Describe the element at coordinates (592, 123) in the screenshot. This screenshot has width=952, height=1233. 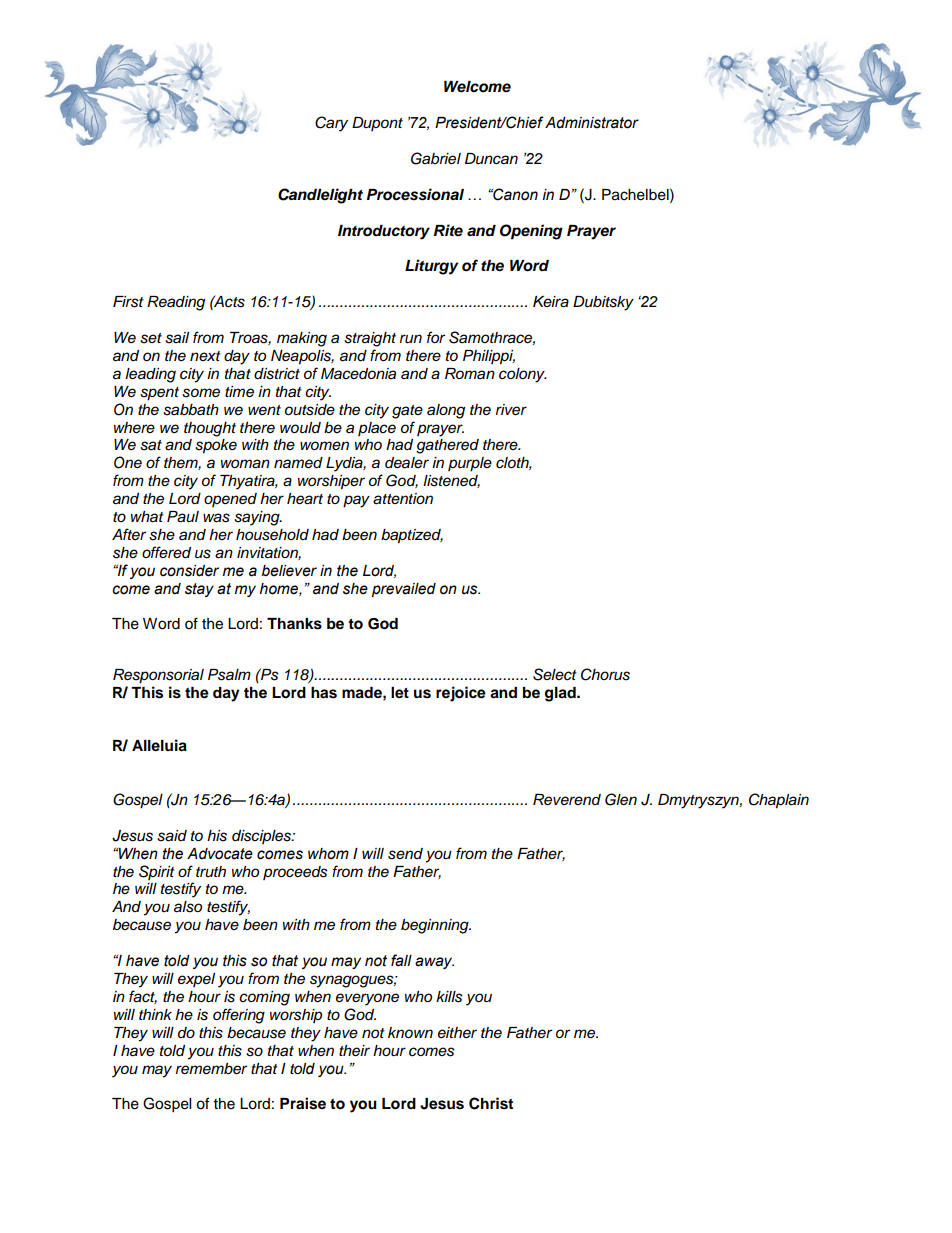
I see `Administrator` at that location.
